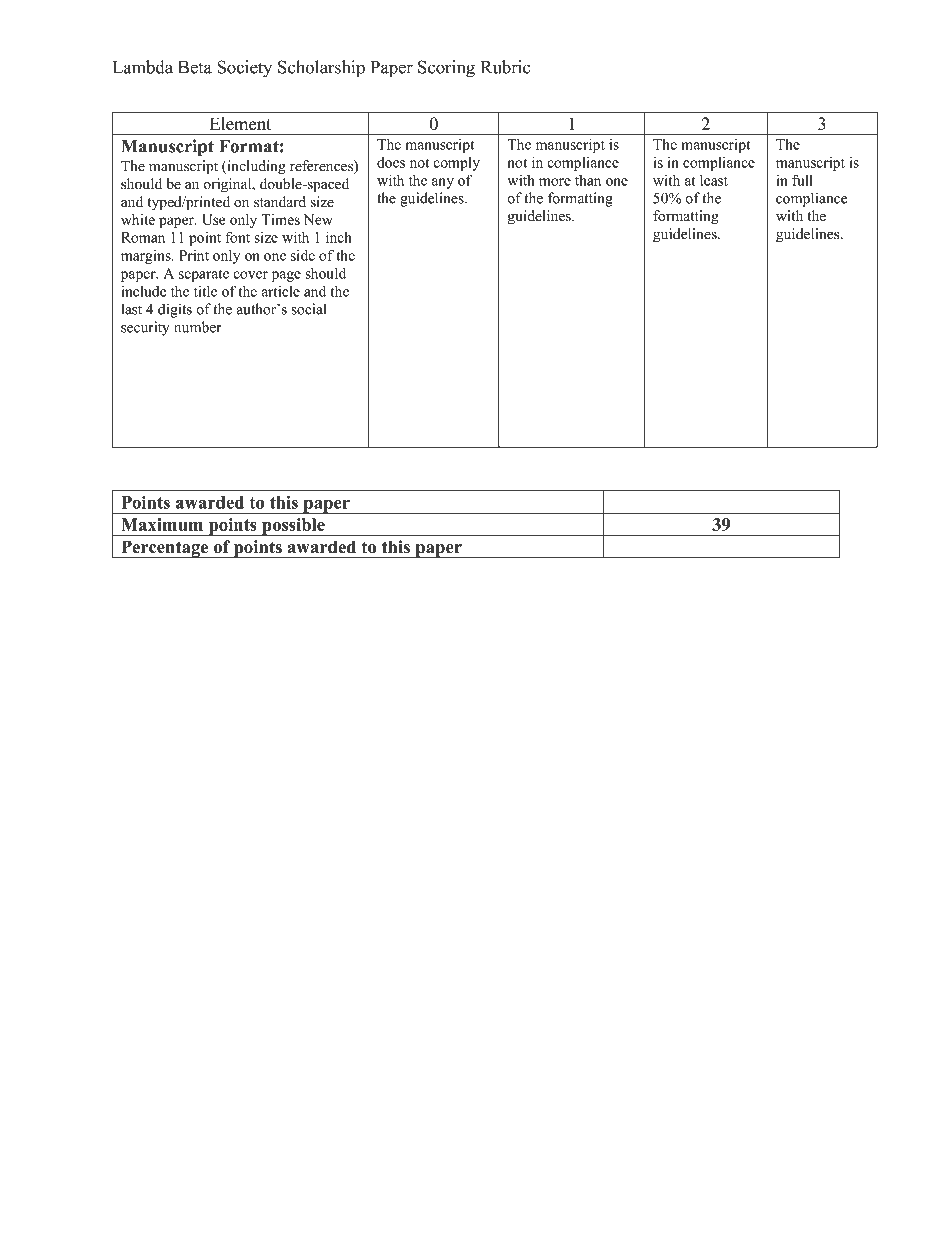 The image size is (952, 1233). I want to click on Rubric, so click(505, 67).
